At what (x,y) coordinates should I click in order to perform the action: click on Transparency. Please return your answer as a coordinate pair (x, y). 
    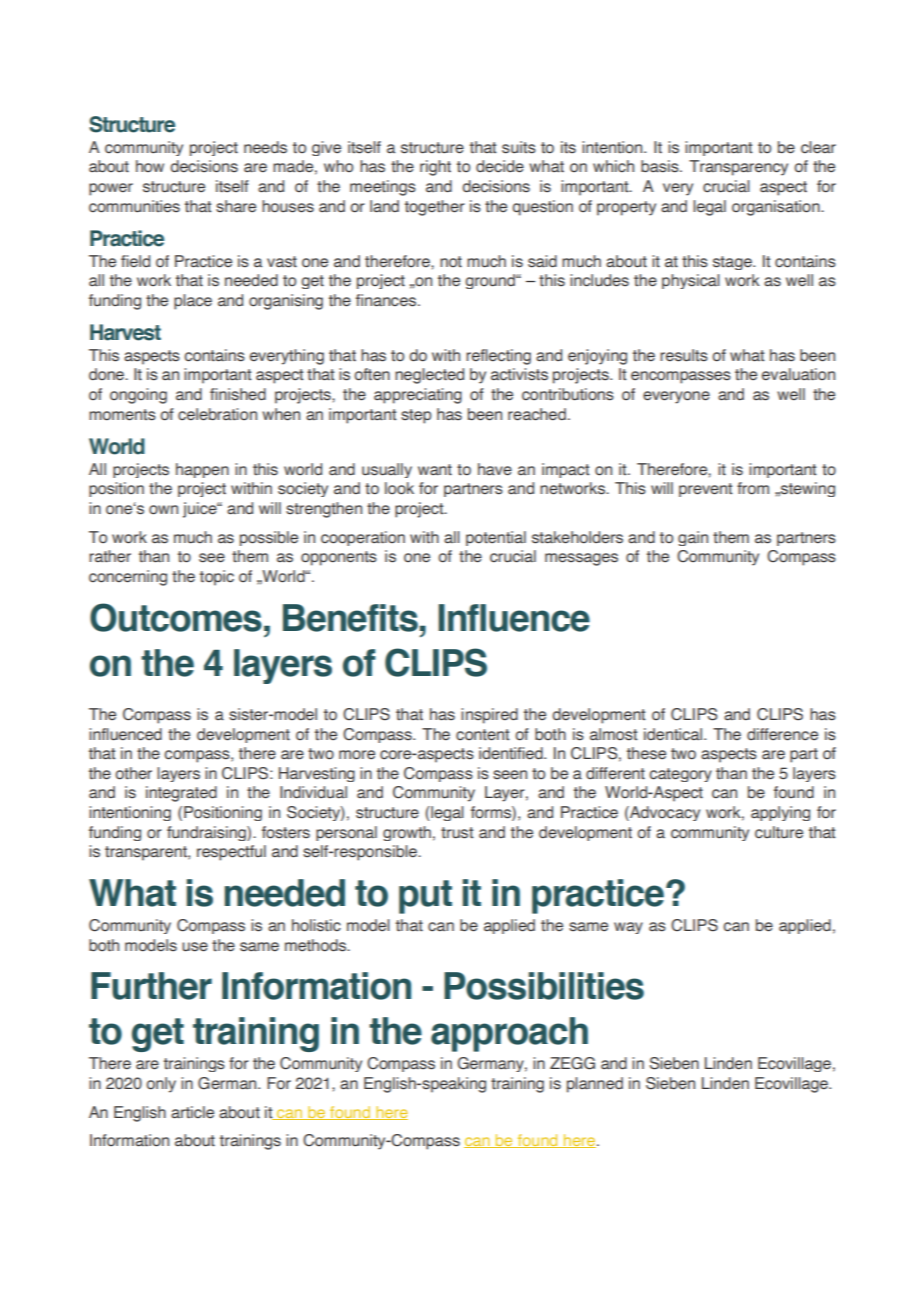
    Looking at the image, I should click on (738, 168).
